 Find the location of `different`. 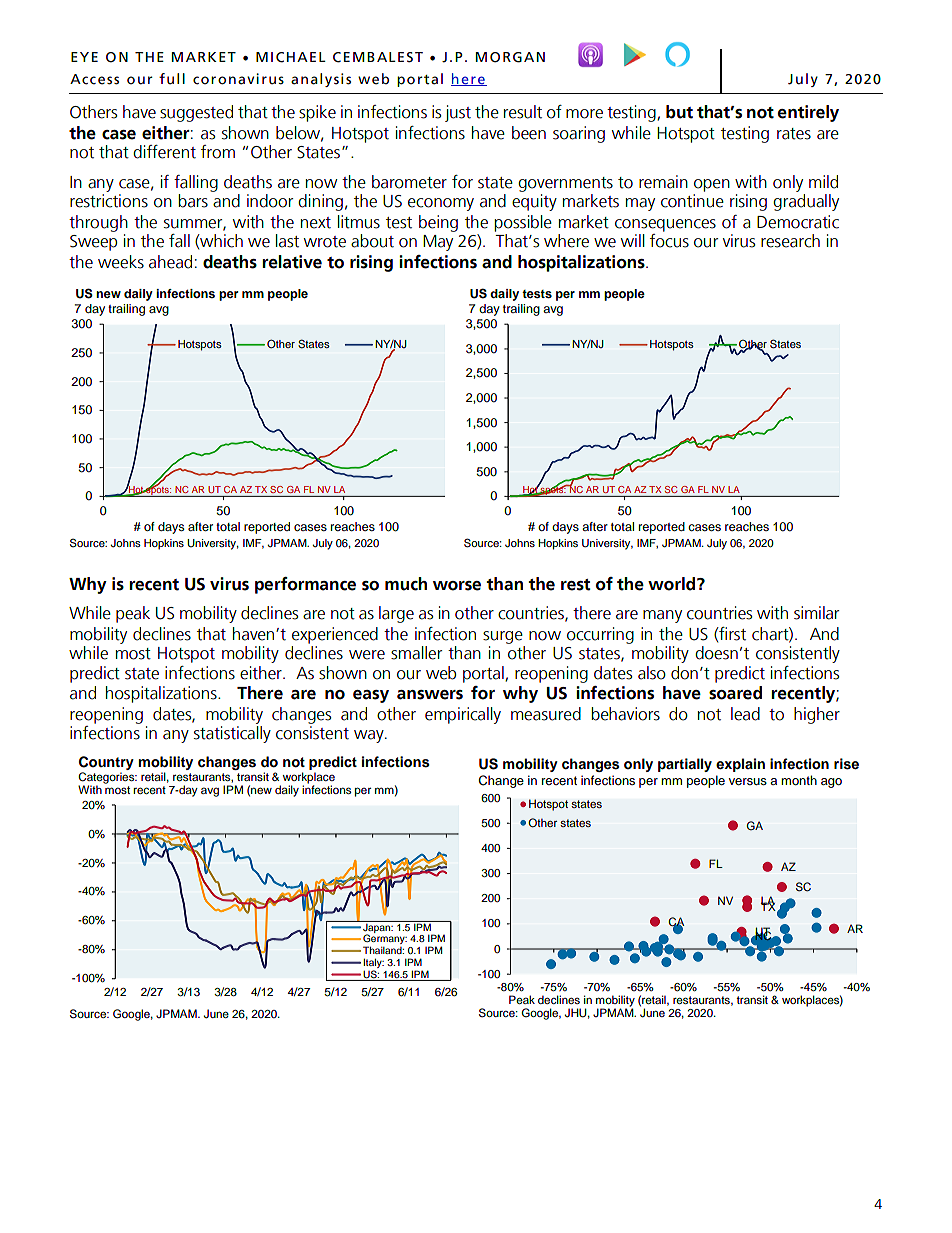

different is located at coordinates (164, 152).
